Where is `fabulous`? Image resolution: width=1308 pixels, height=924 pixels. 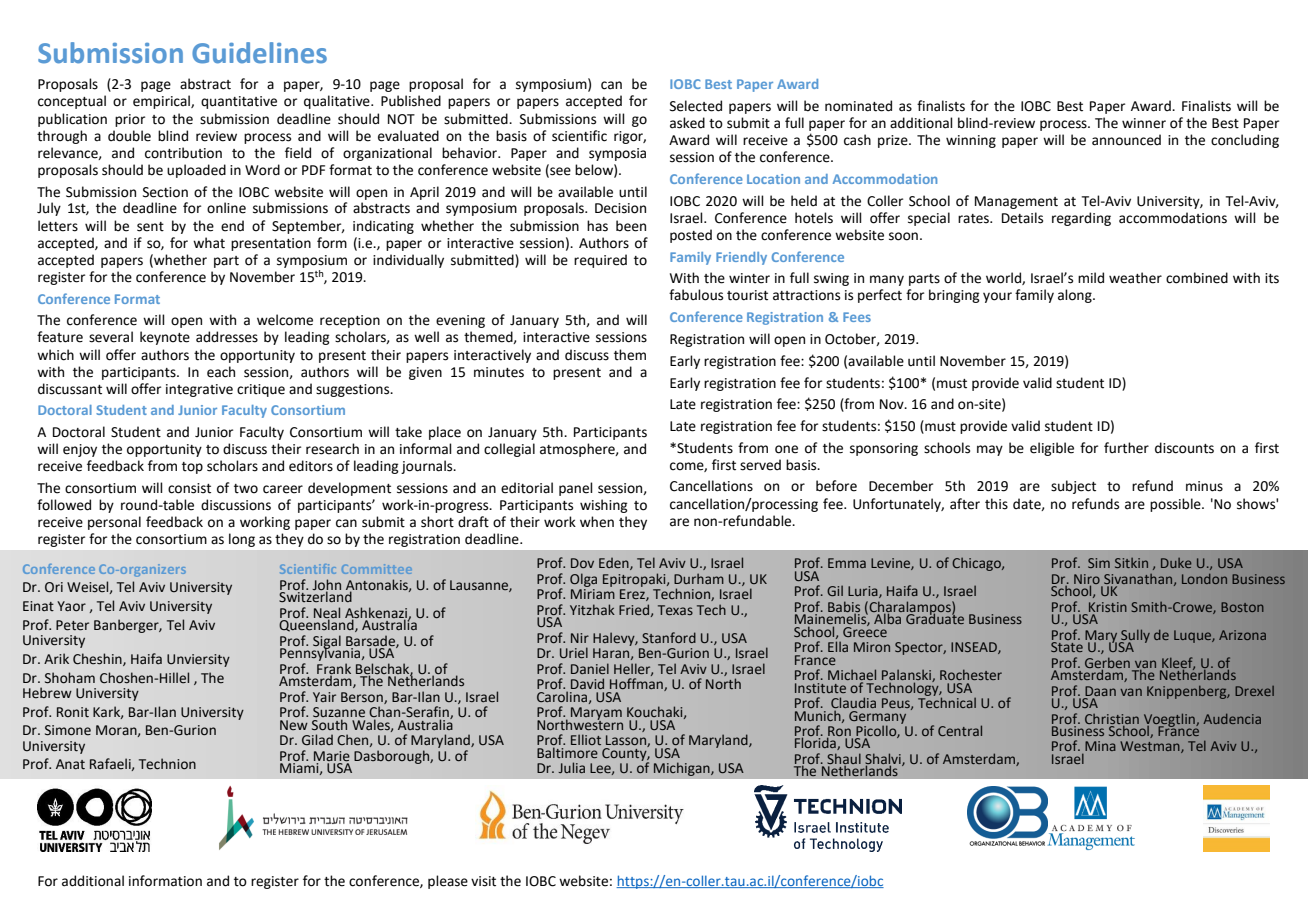
fabulous is located at coordinates (696, 295).
